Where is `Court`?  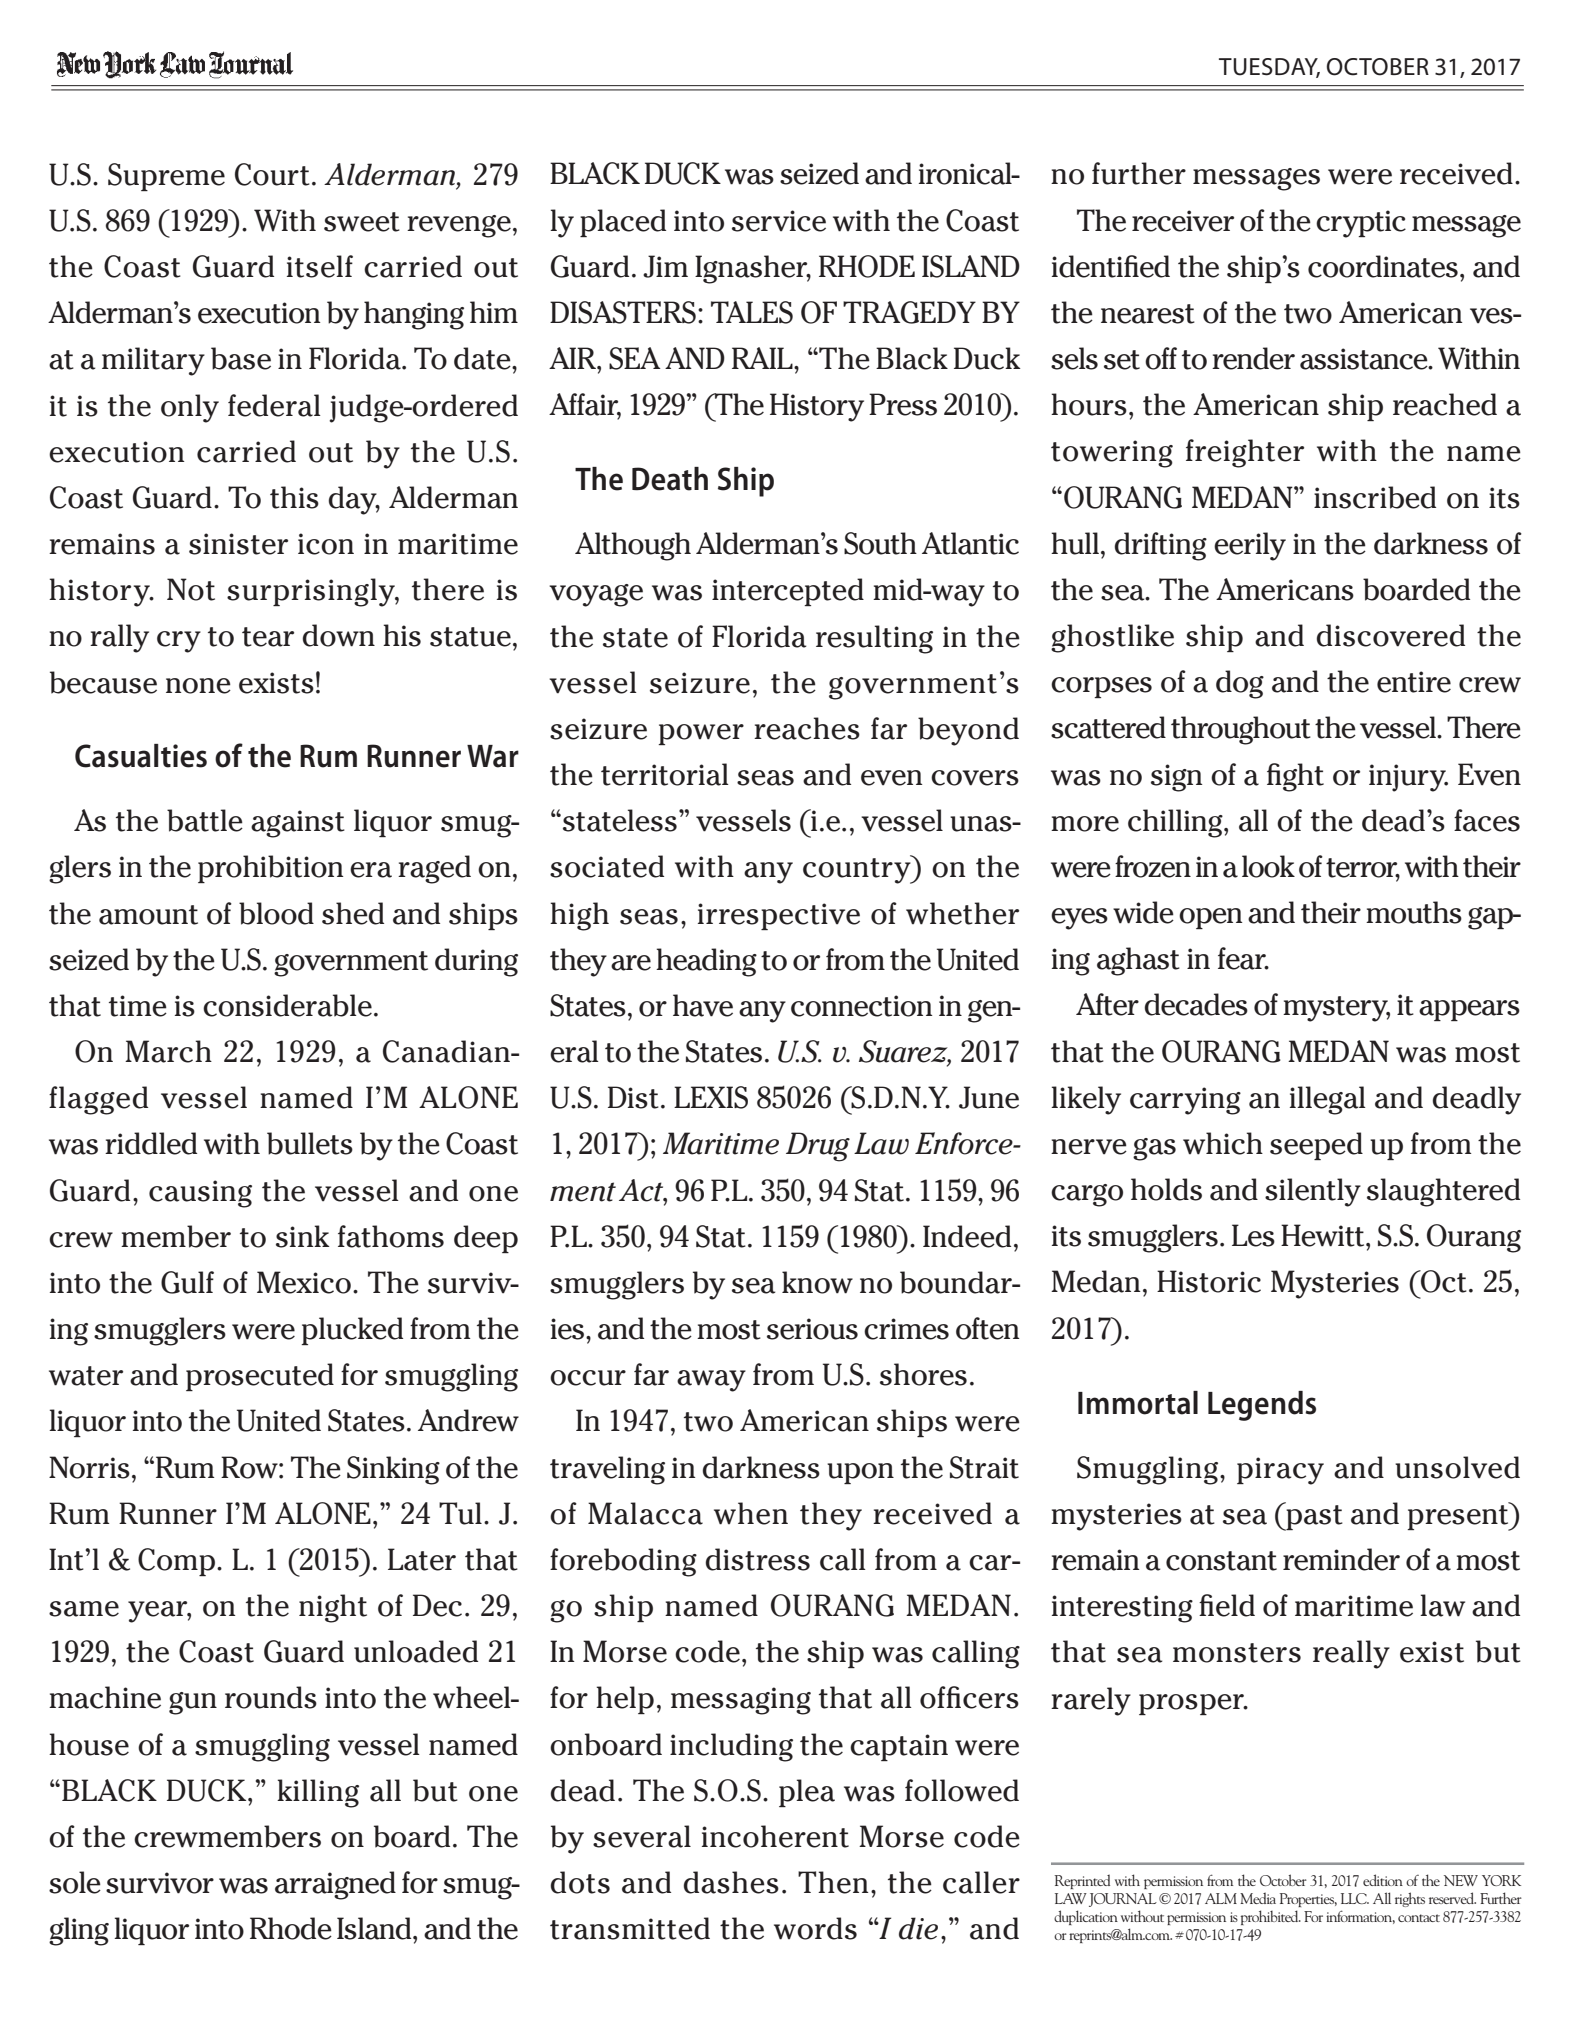 Court is located at coordinates (272, 174).
